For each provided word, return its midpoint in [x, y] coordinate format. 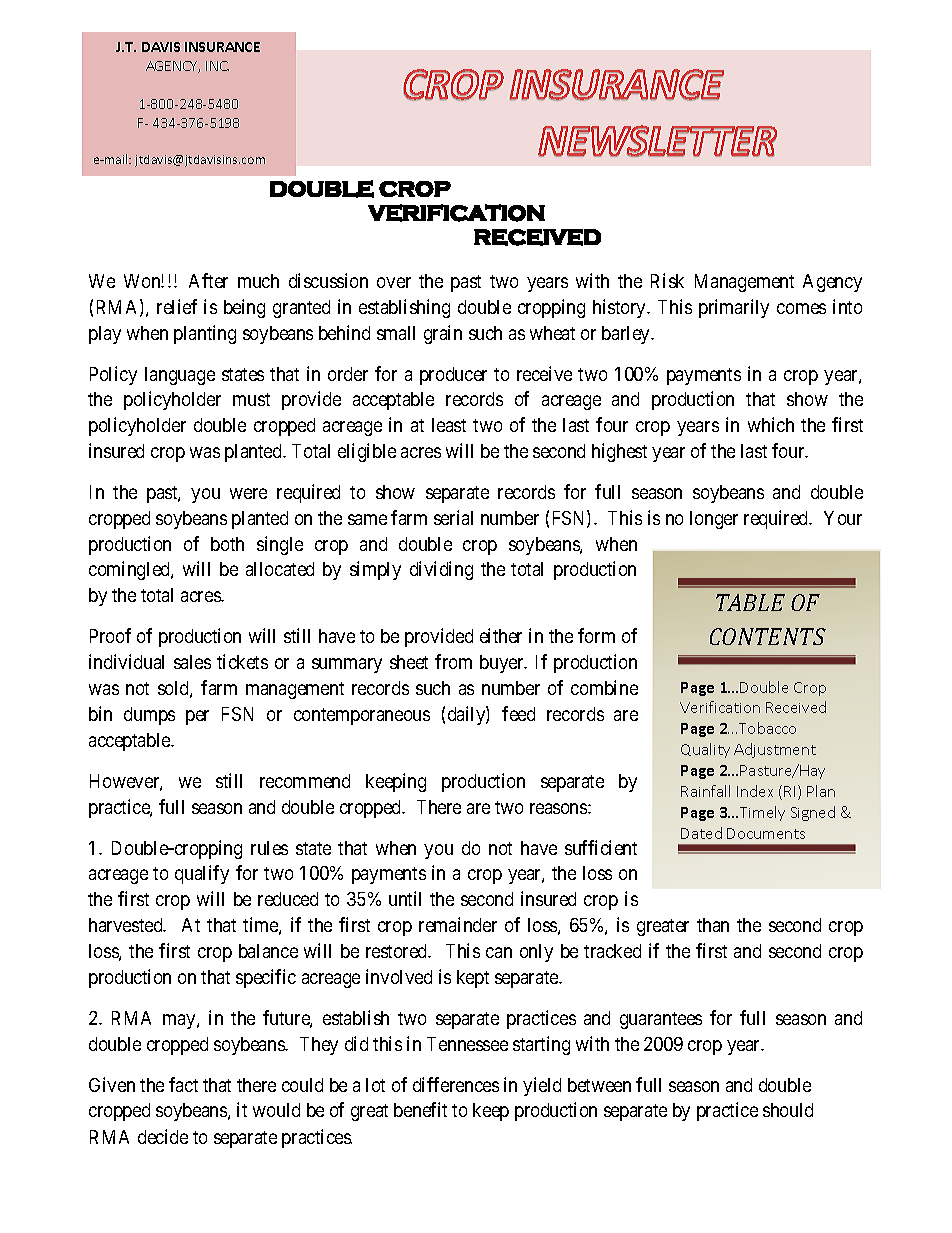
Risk [667, 280]
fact [183, 1084]
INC [217, 66]
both [227, 544]
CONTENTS [768, 636]
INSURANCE [222, 47]
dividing [441, 570]
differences [456, 1084]
